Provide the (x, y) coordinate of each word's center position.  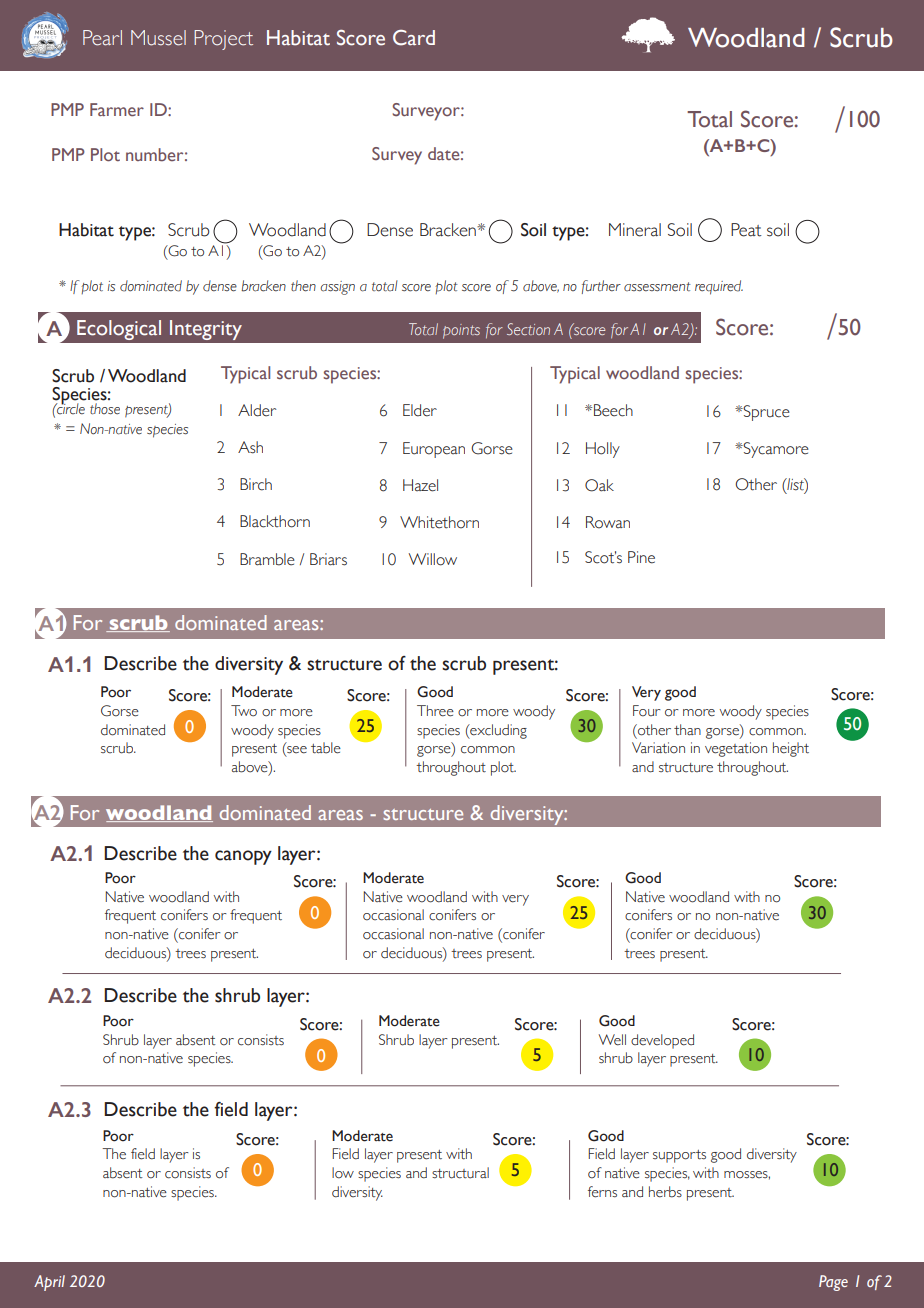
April (49, 1283)
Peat (746, 230)
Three (435, 711)
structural (460, 1173)
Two (244, 711)
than (687, 729)
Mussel (158, 38)
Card (414, 38)
